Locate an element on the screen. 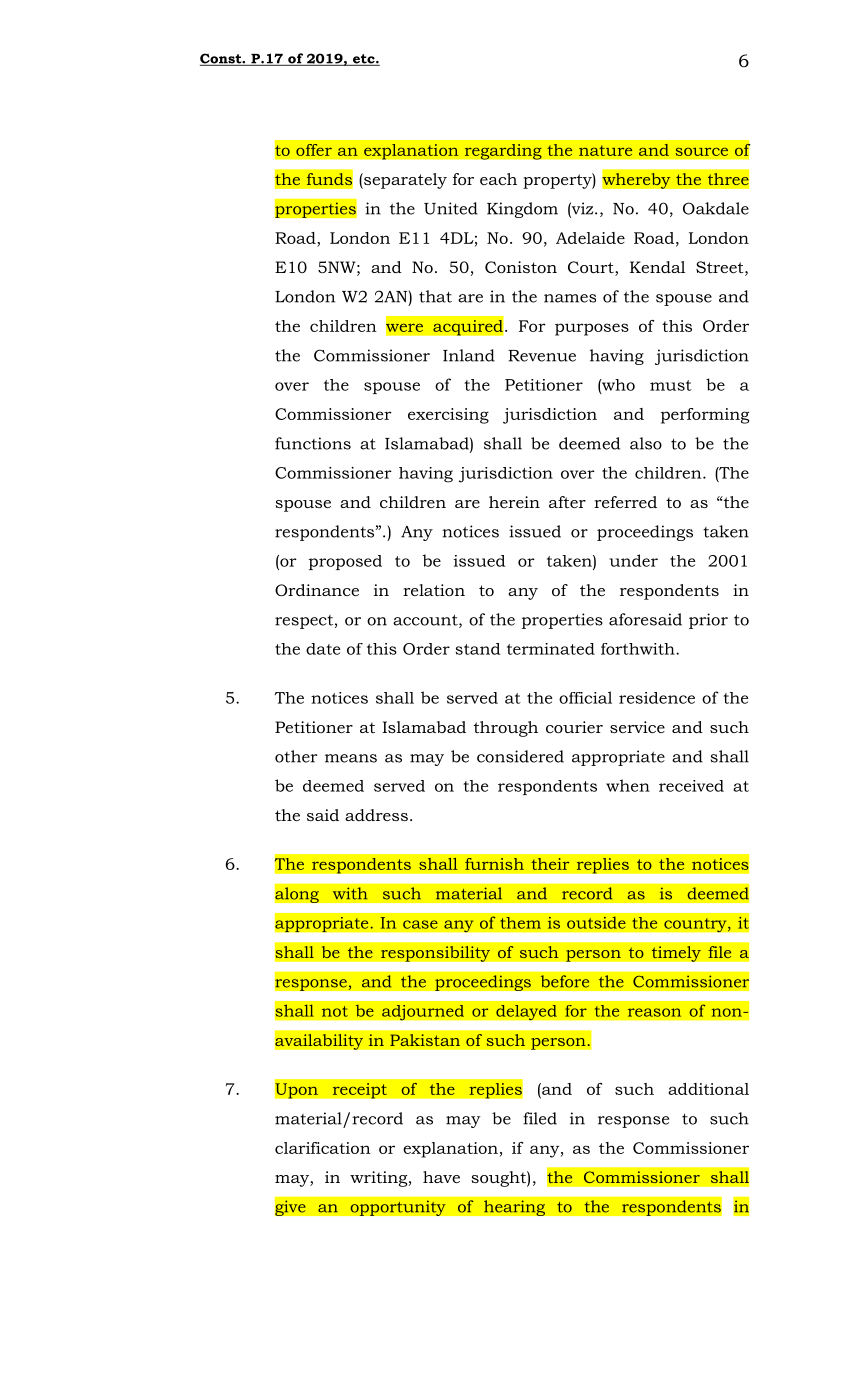  considered is located at coordinates (520, 756).
